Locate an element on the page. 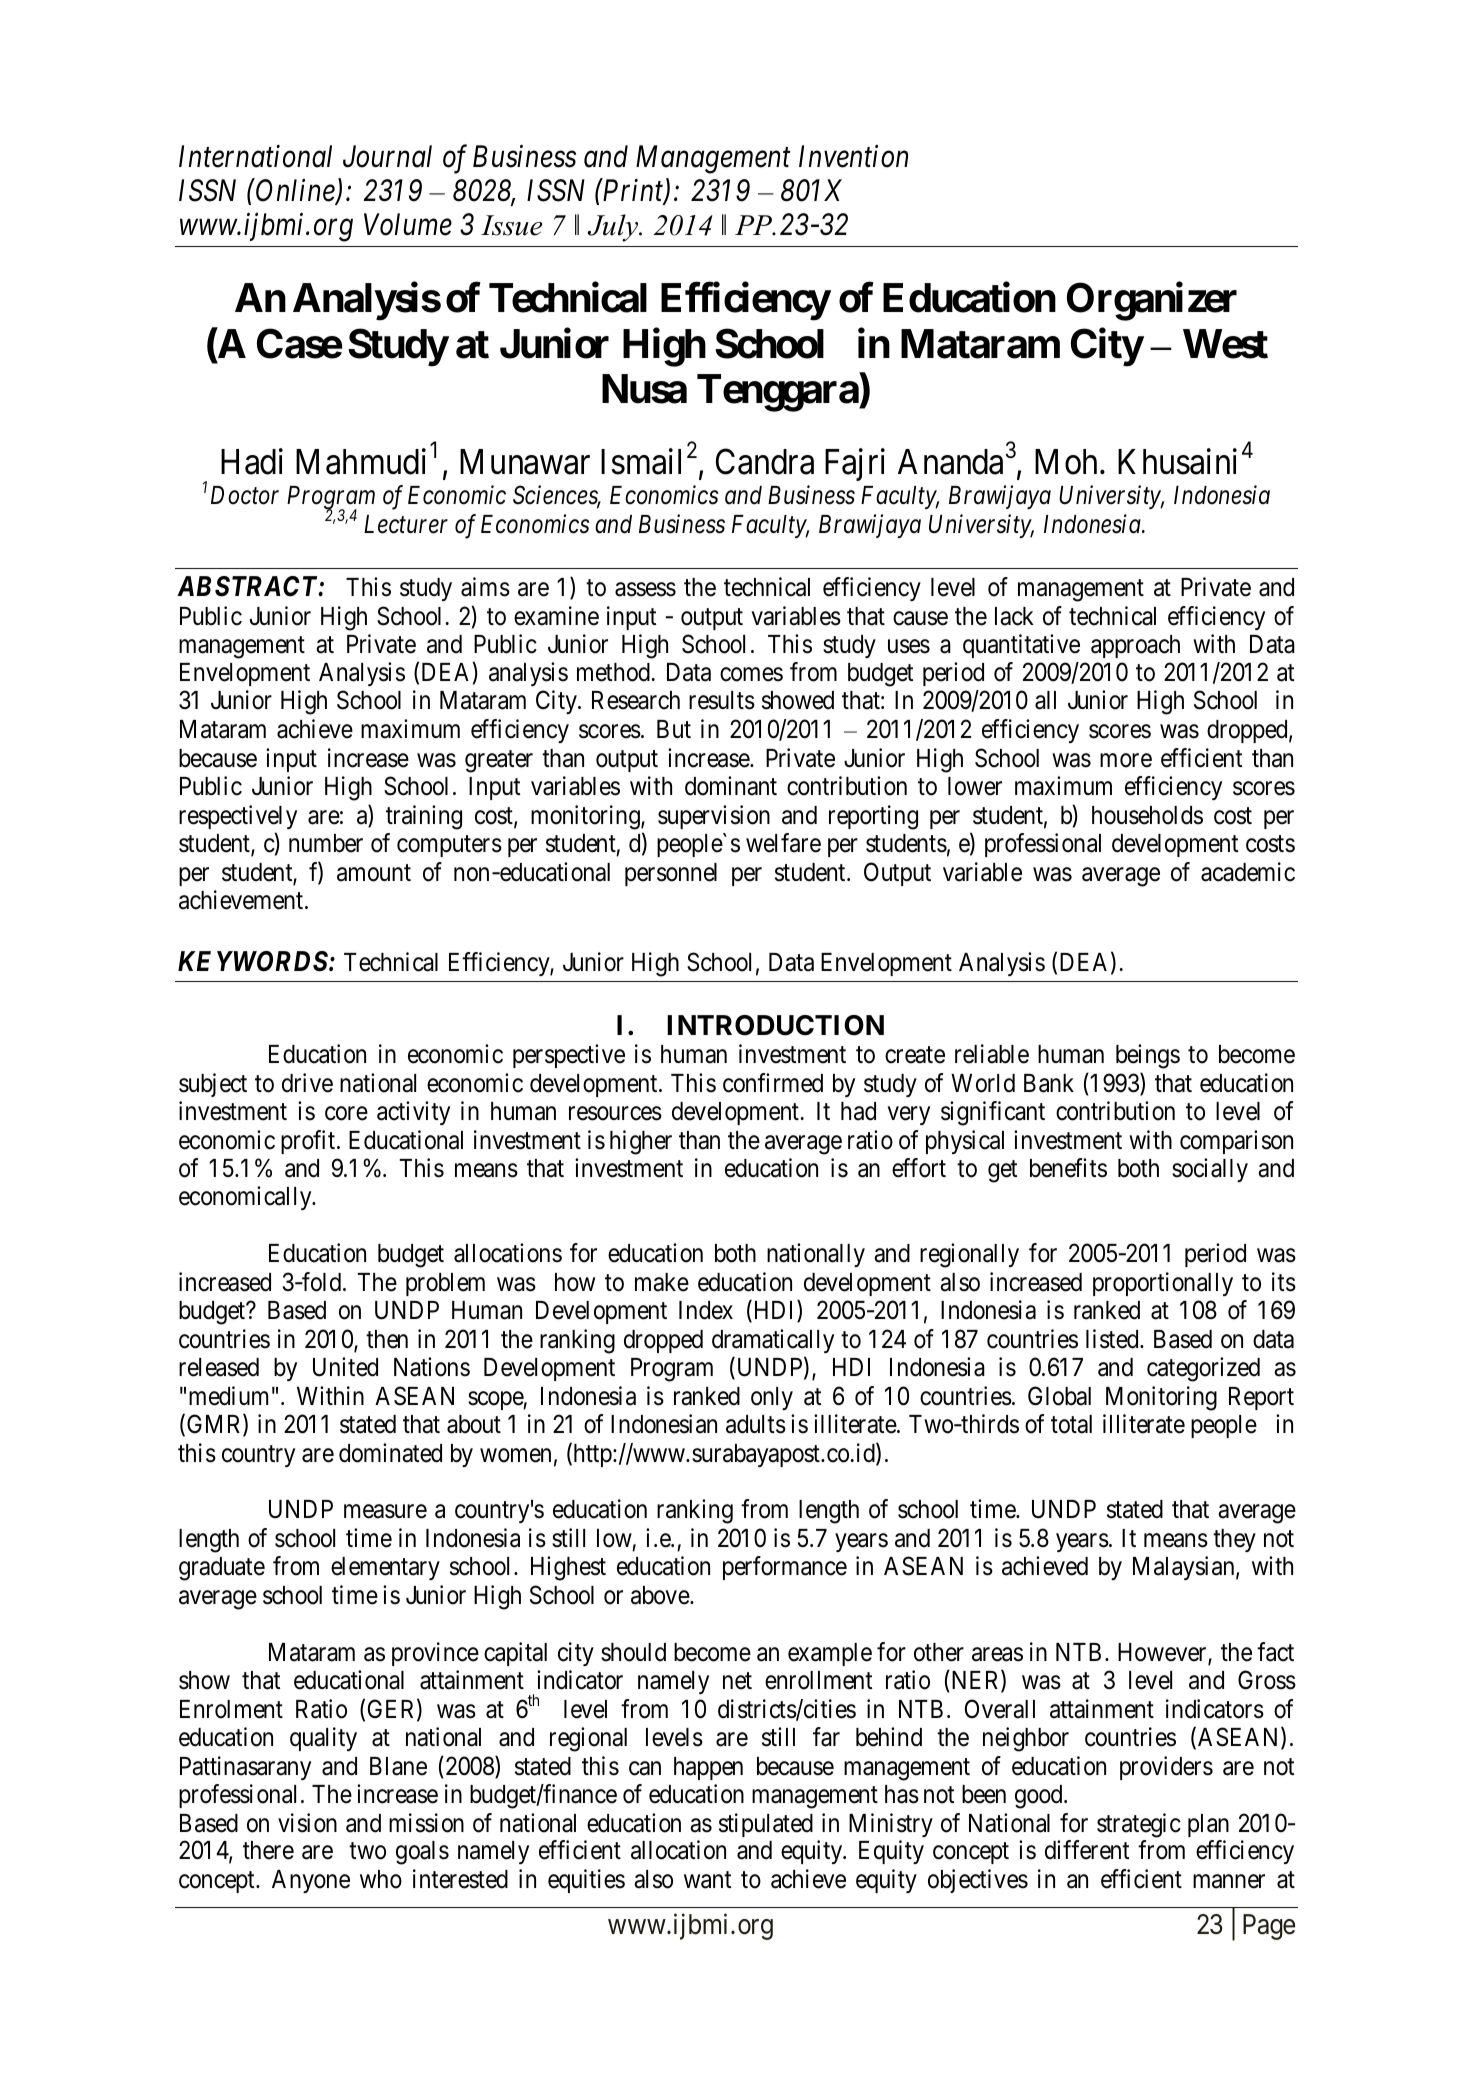  want is located at coordinates (707, 1880).
